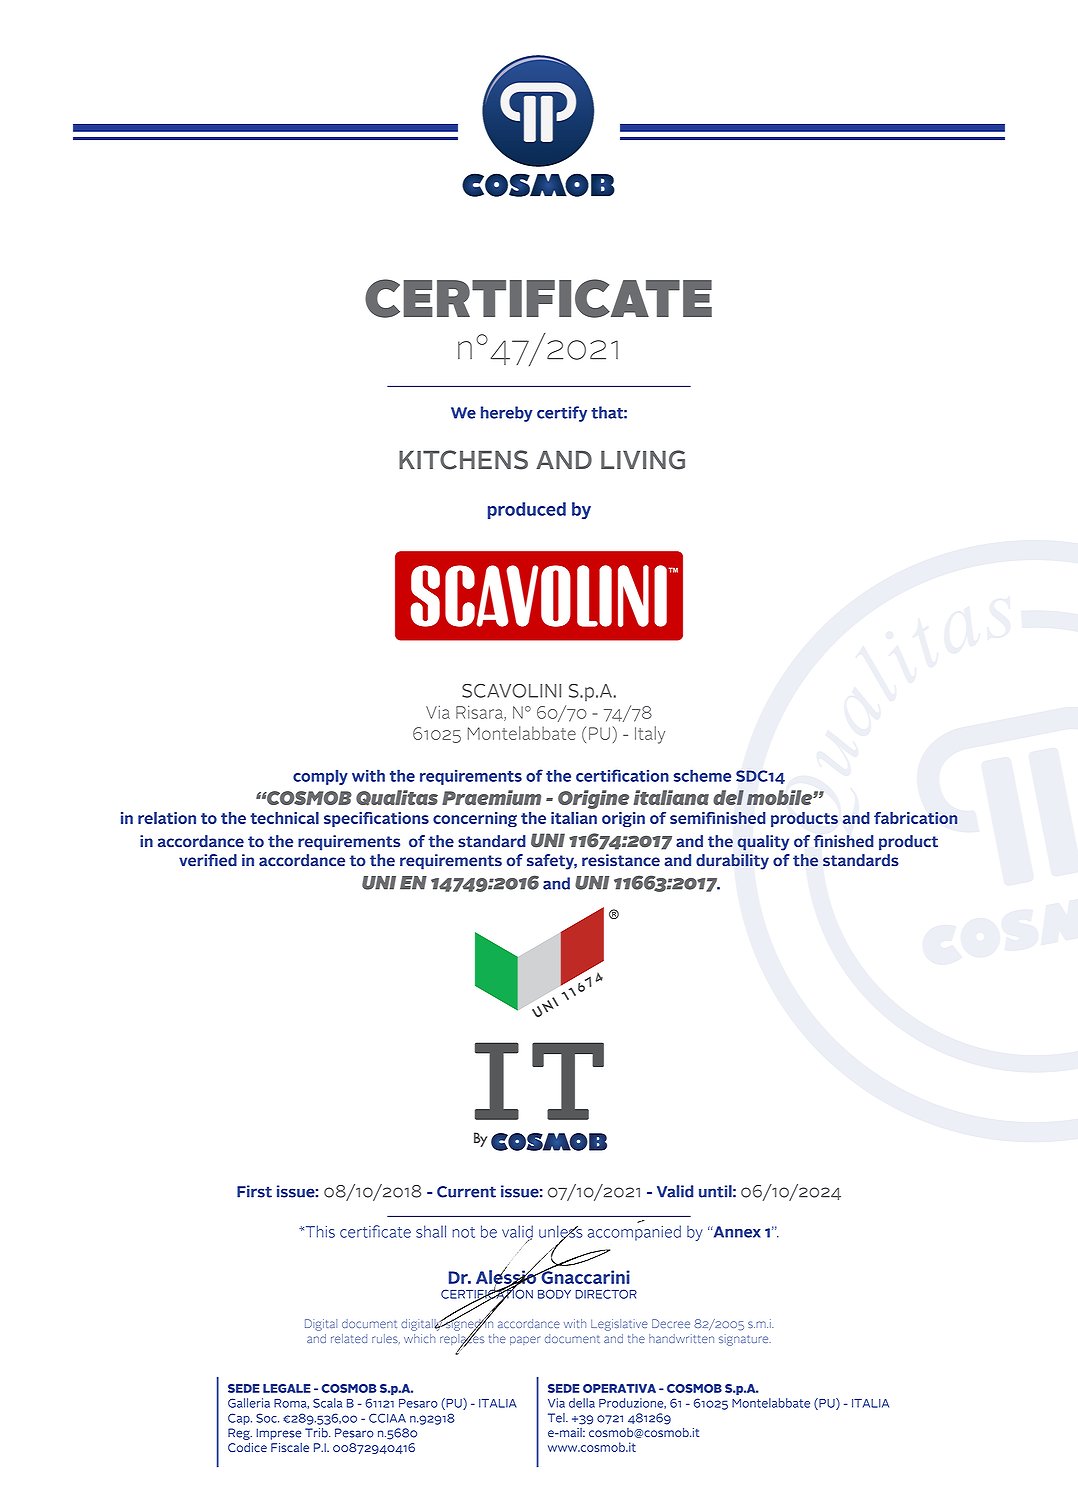 This document has height=1512, width=1078. Describe the element at coordinates (466, 1192) in the document. I see `Current` at that location.
